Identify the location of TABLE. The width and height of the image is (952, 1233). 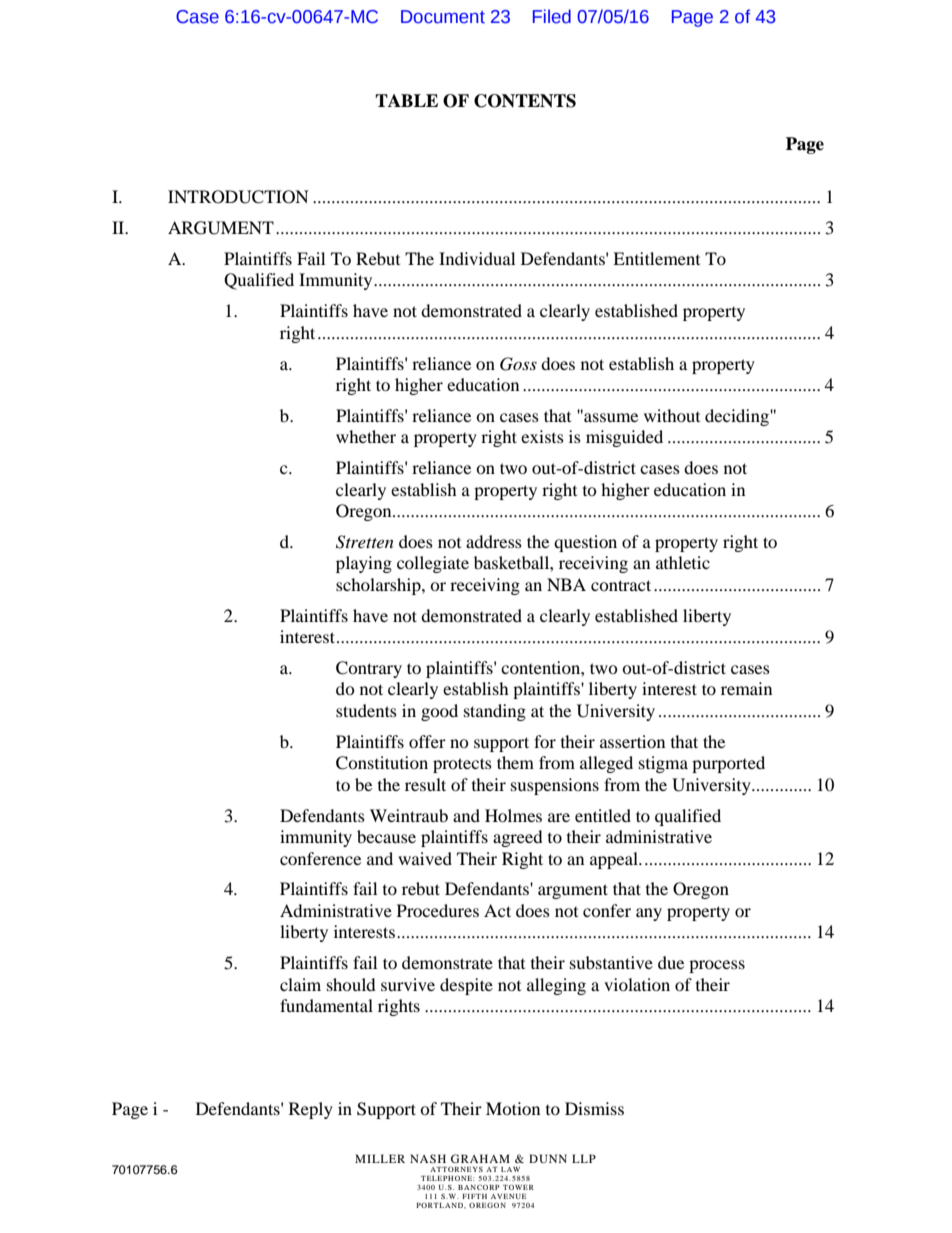
(406, 100).
